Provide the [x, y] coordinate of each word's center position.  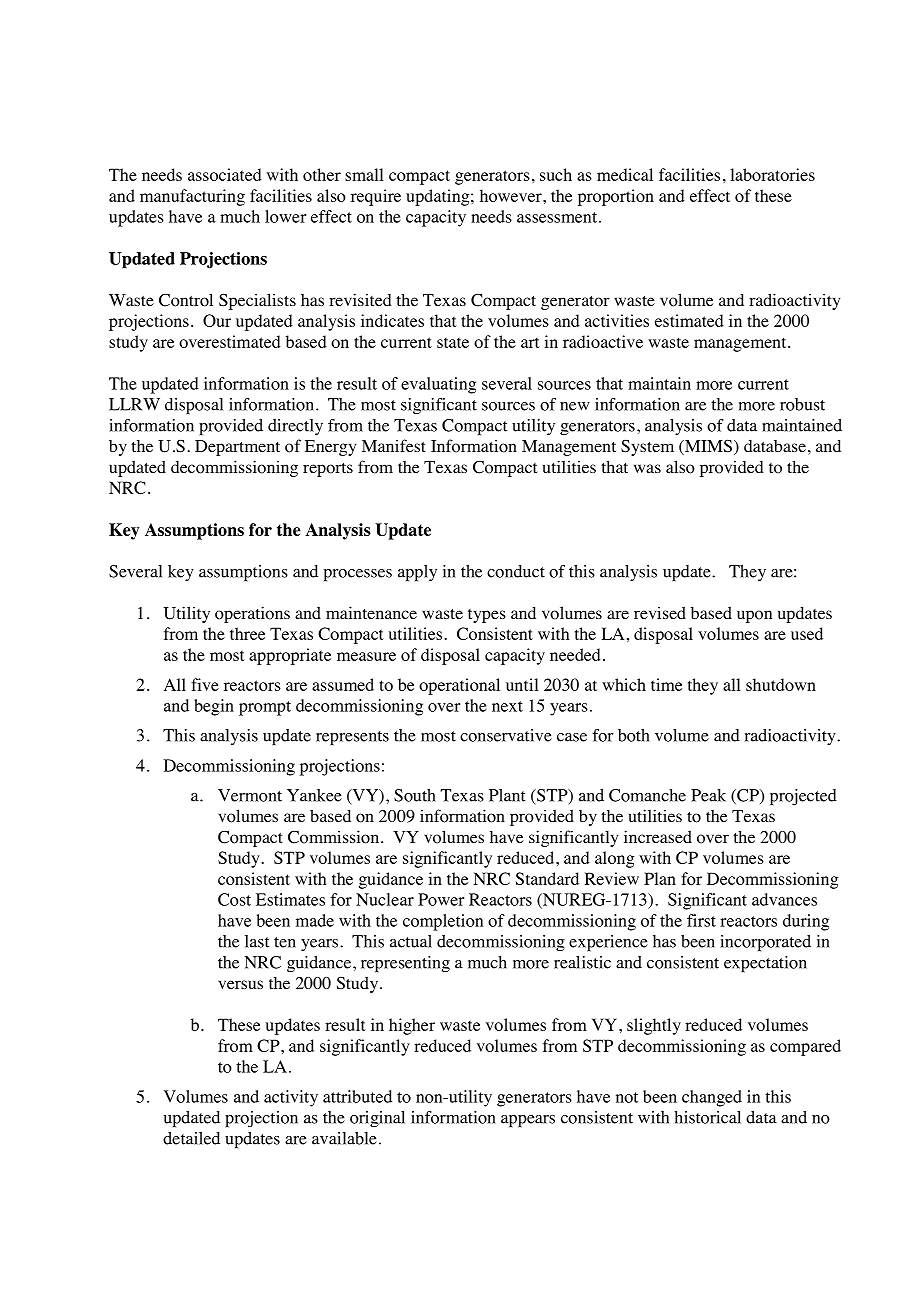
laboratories [772, 174]
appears [528, 1121]
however [512, 195]
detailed [191, 1138]
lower [285, 216]
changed [712, 1098]
